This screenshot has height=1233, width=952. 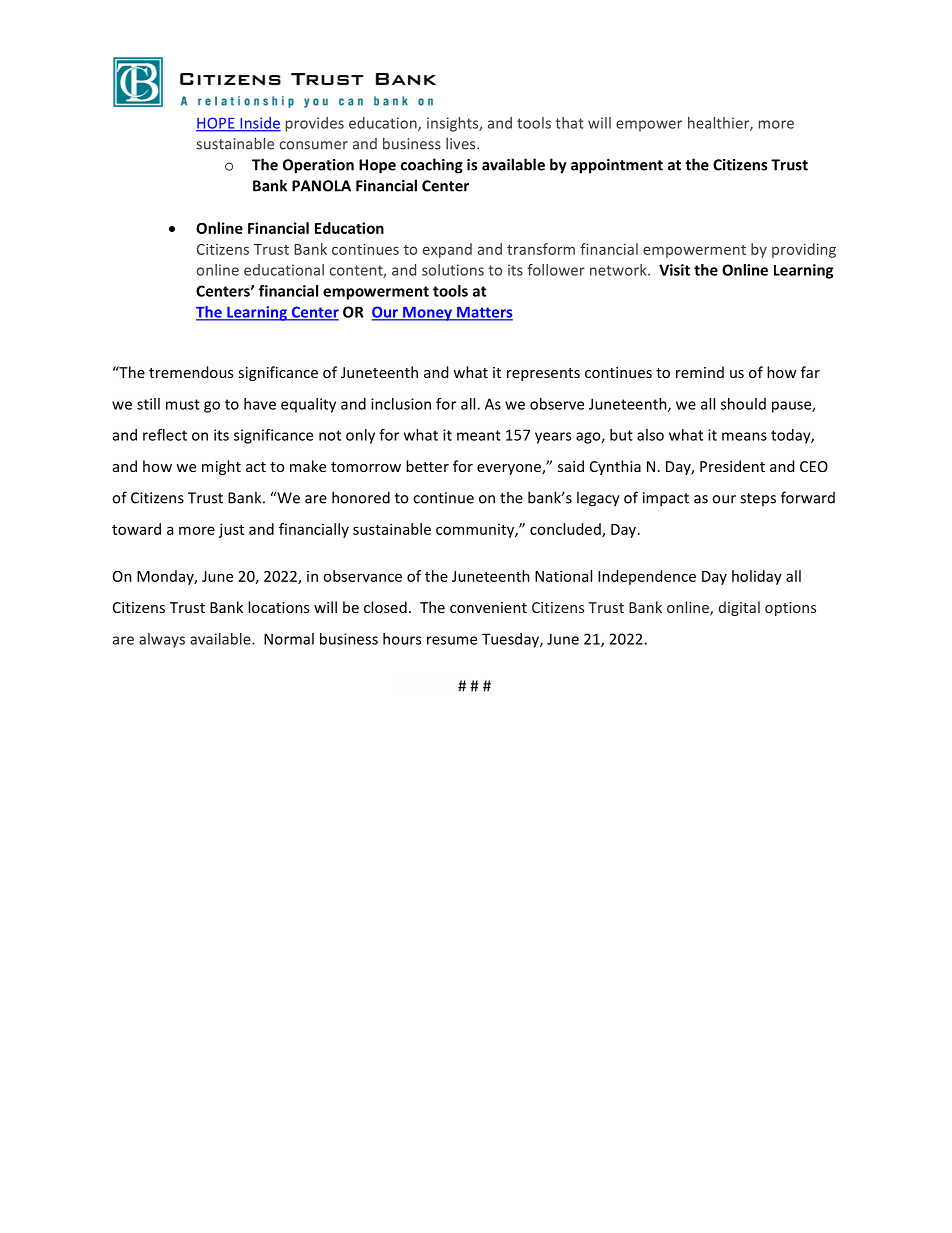 What do you see at coordinates (452, 640) in the screenshot?
I see `resume` at bounding box center [452, 640].
